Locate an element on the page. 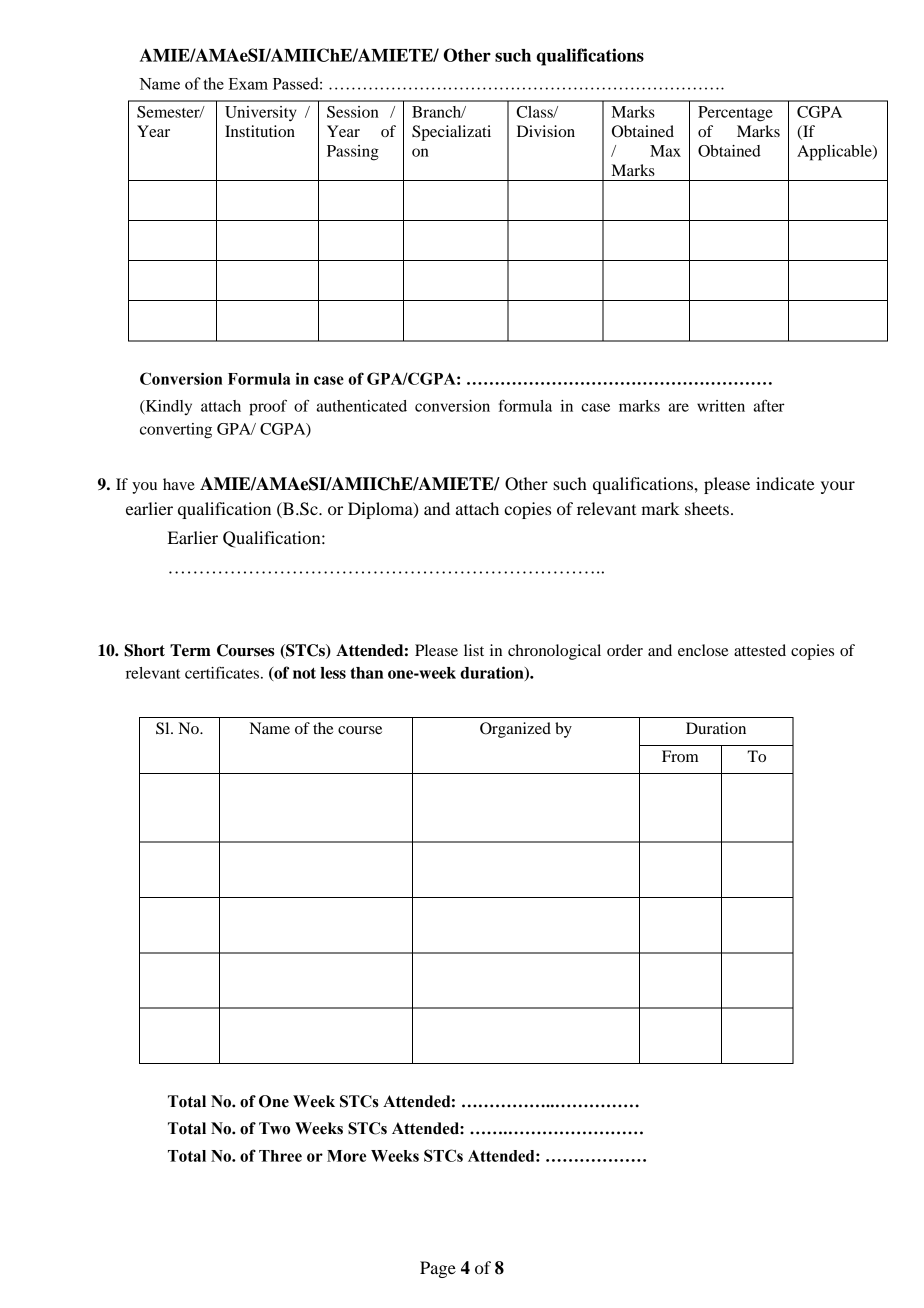 The width and height of the document is (924, 1308). Page is located at coordinates (438, 1269).
